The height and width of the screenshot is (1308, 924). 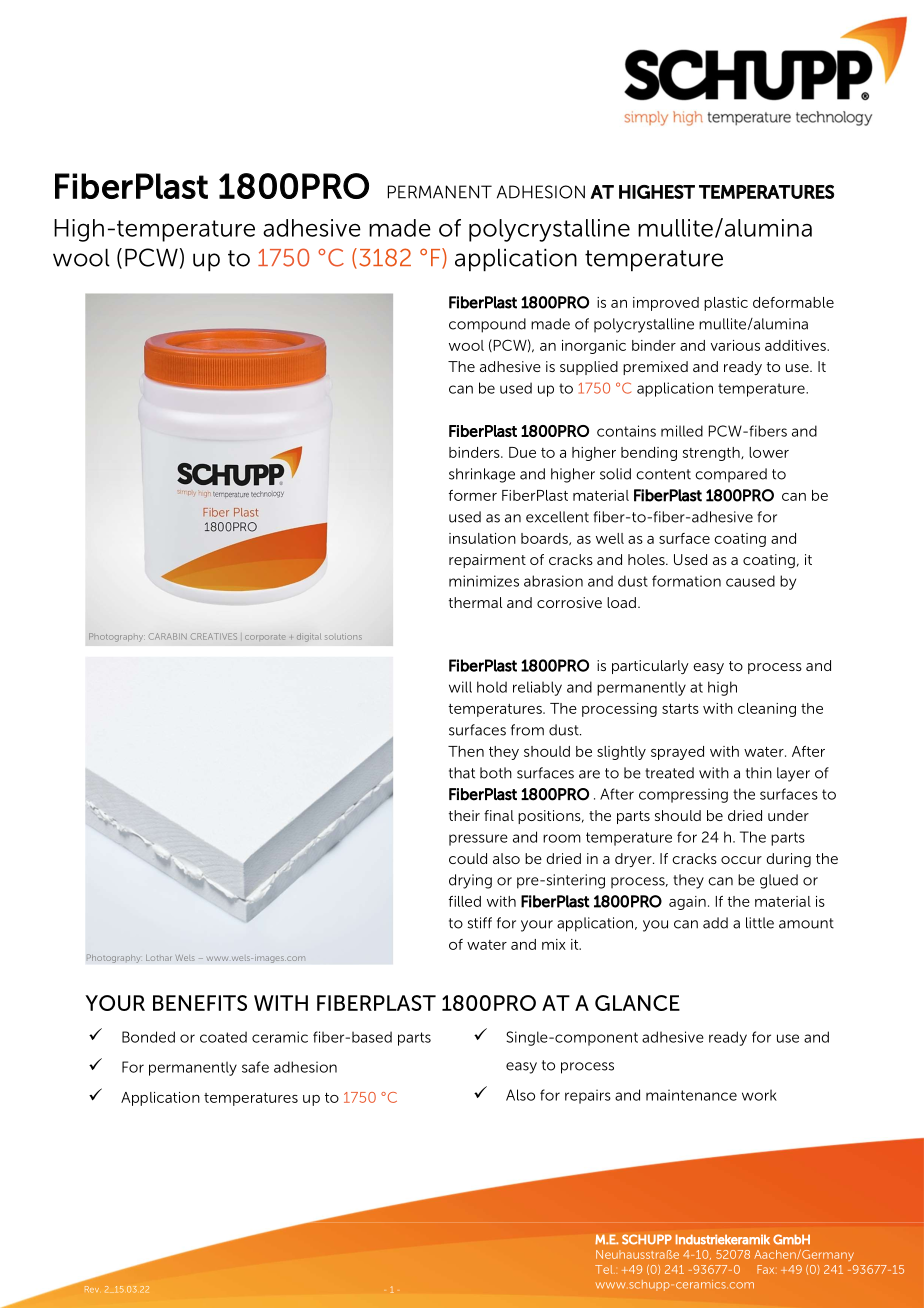 I want to click on Rev, so click(x=92, y=1289).
